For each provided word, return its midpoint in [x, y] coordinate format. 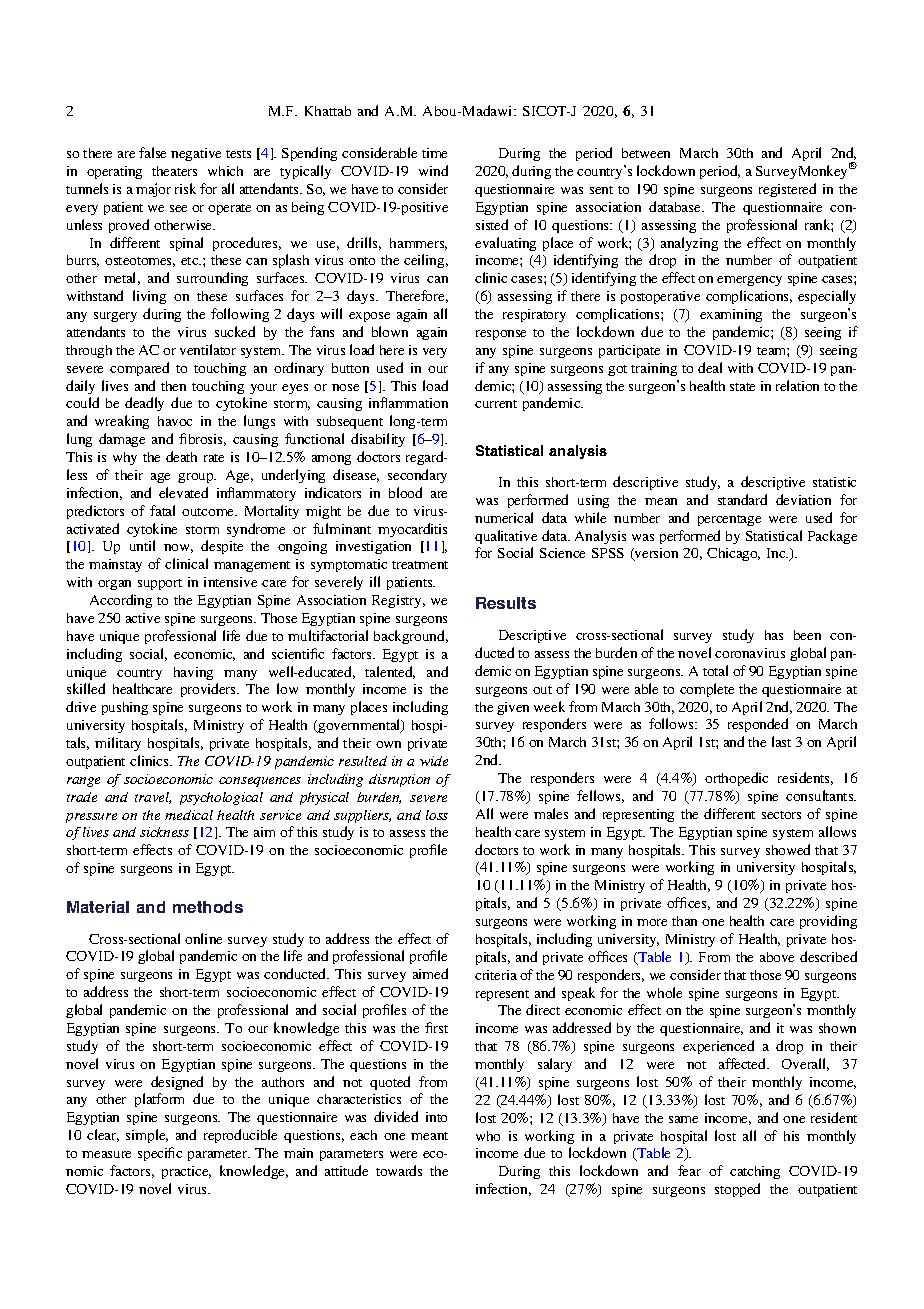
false [152, 152]
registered [787, 190]
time [434, 153]
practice [186, 1172]
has [774, 635]
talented [390, 672]
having [193, 673]
